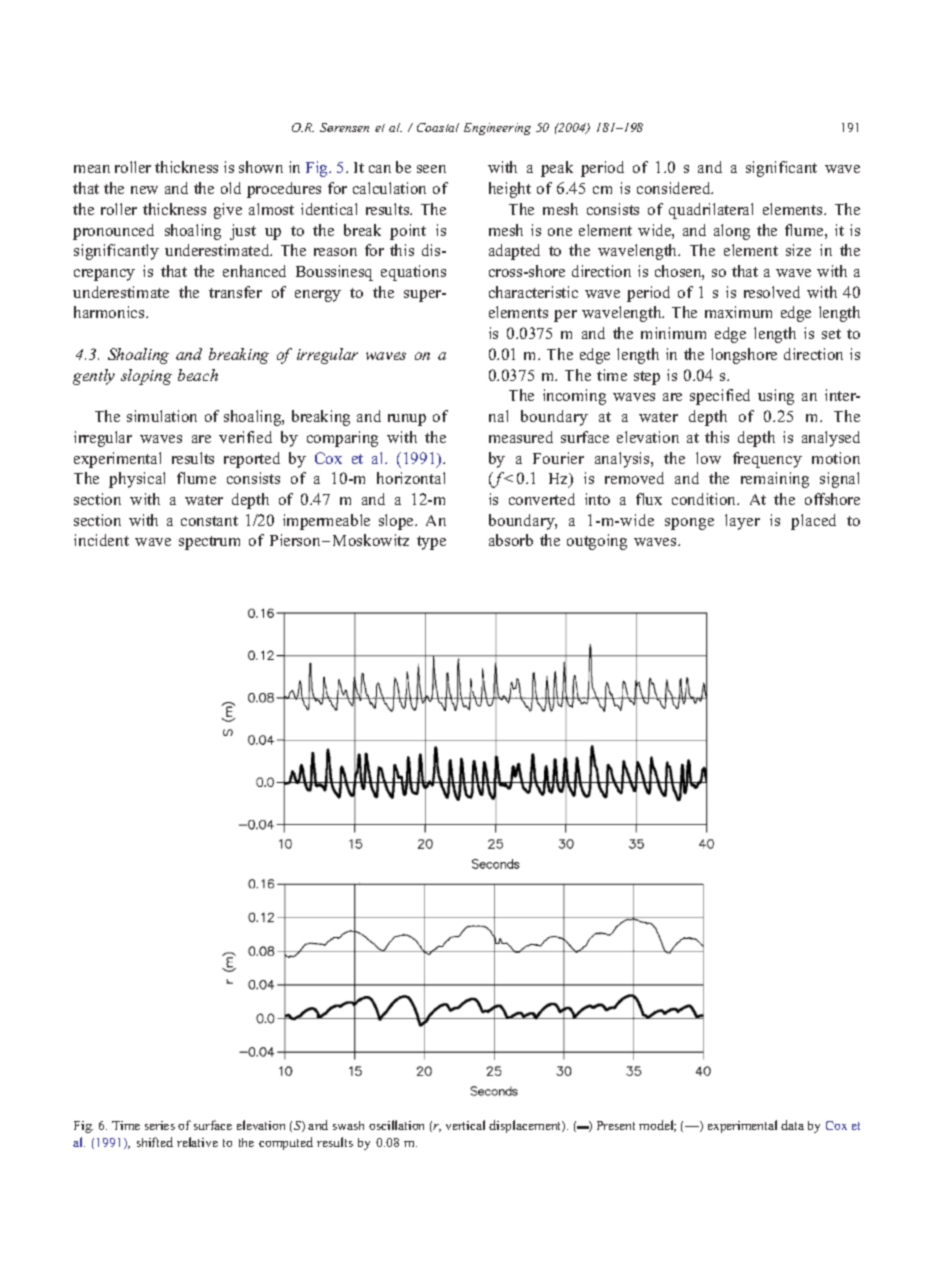 This page has height=1288, width=943. I want to click on considered, so click(675, 188).
